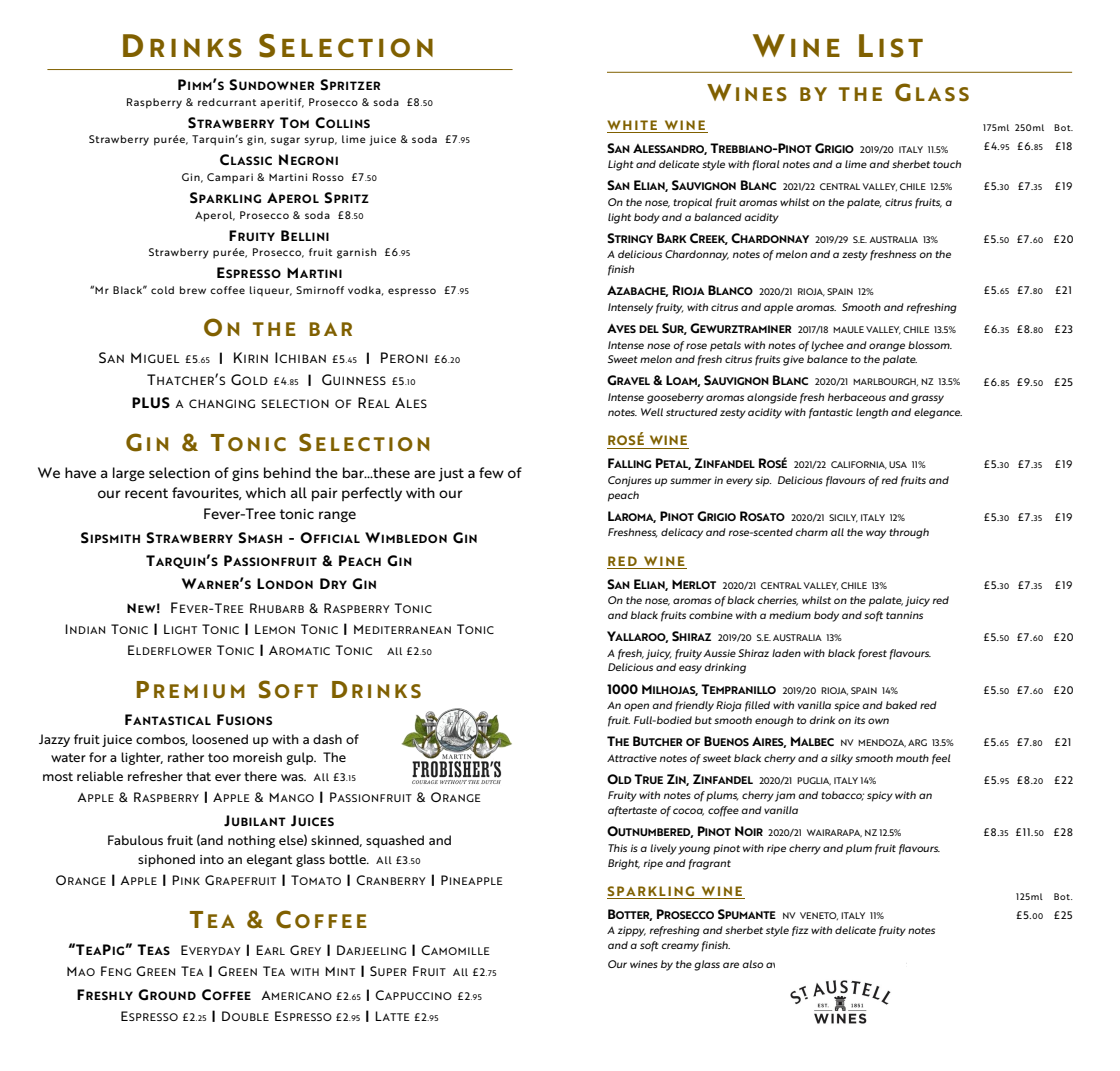 This screenshot has height=1071, width=1120. What do you see at coordinates (230, 178) in the screenshot?
I see `Campari` at bounding box center [230, 178].
